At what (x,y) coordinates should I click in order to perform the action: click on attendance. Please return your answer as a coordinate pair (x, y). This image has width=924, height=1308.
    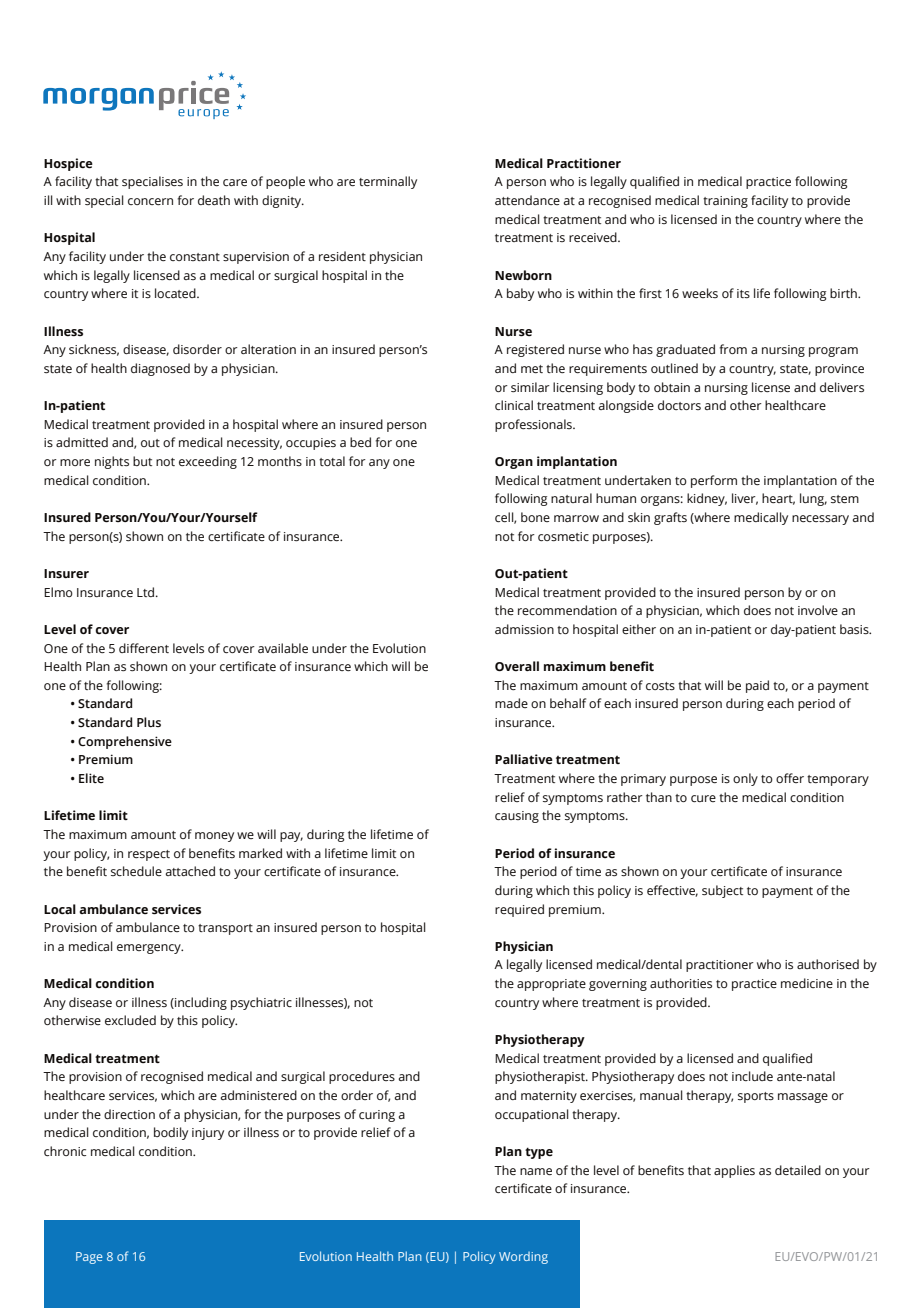
    Looking at the image, I should click on (527, 200).
